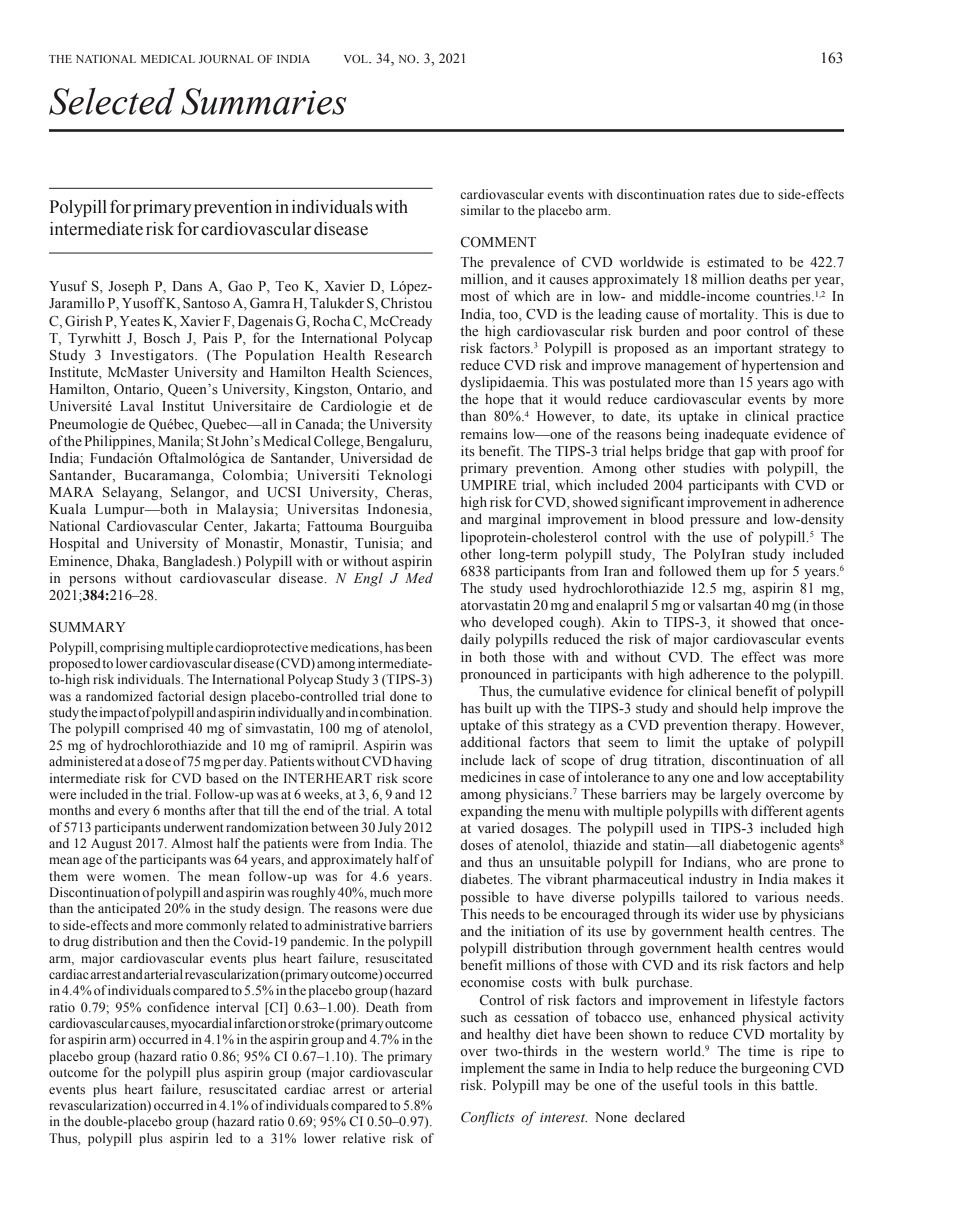 The image size is (954, 1232). I want to click on similar, so click(480, 210).
